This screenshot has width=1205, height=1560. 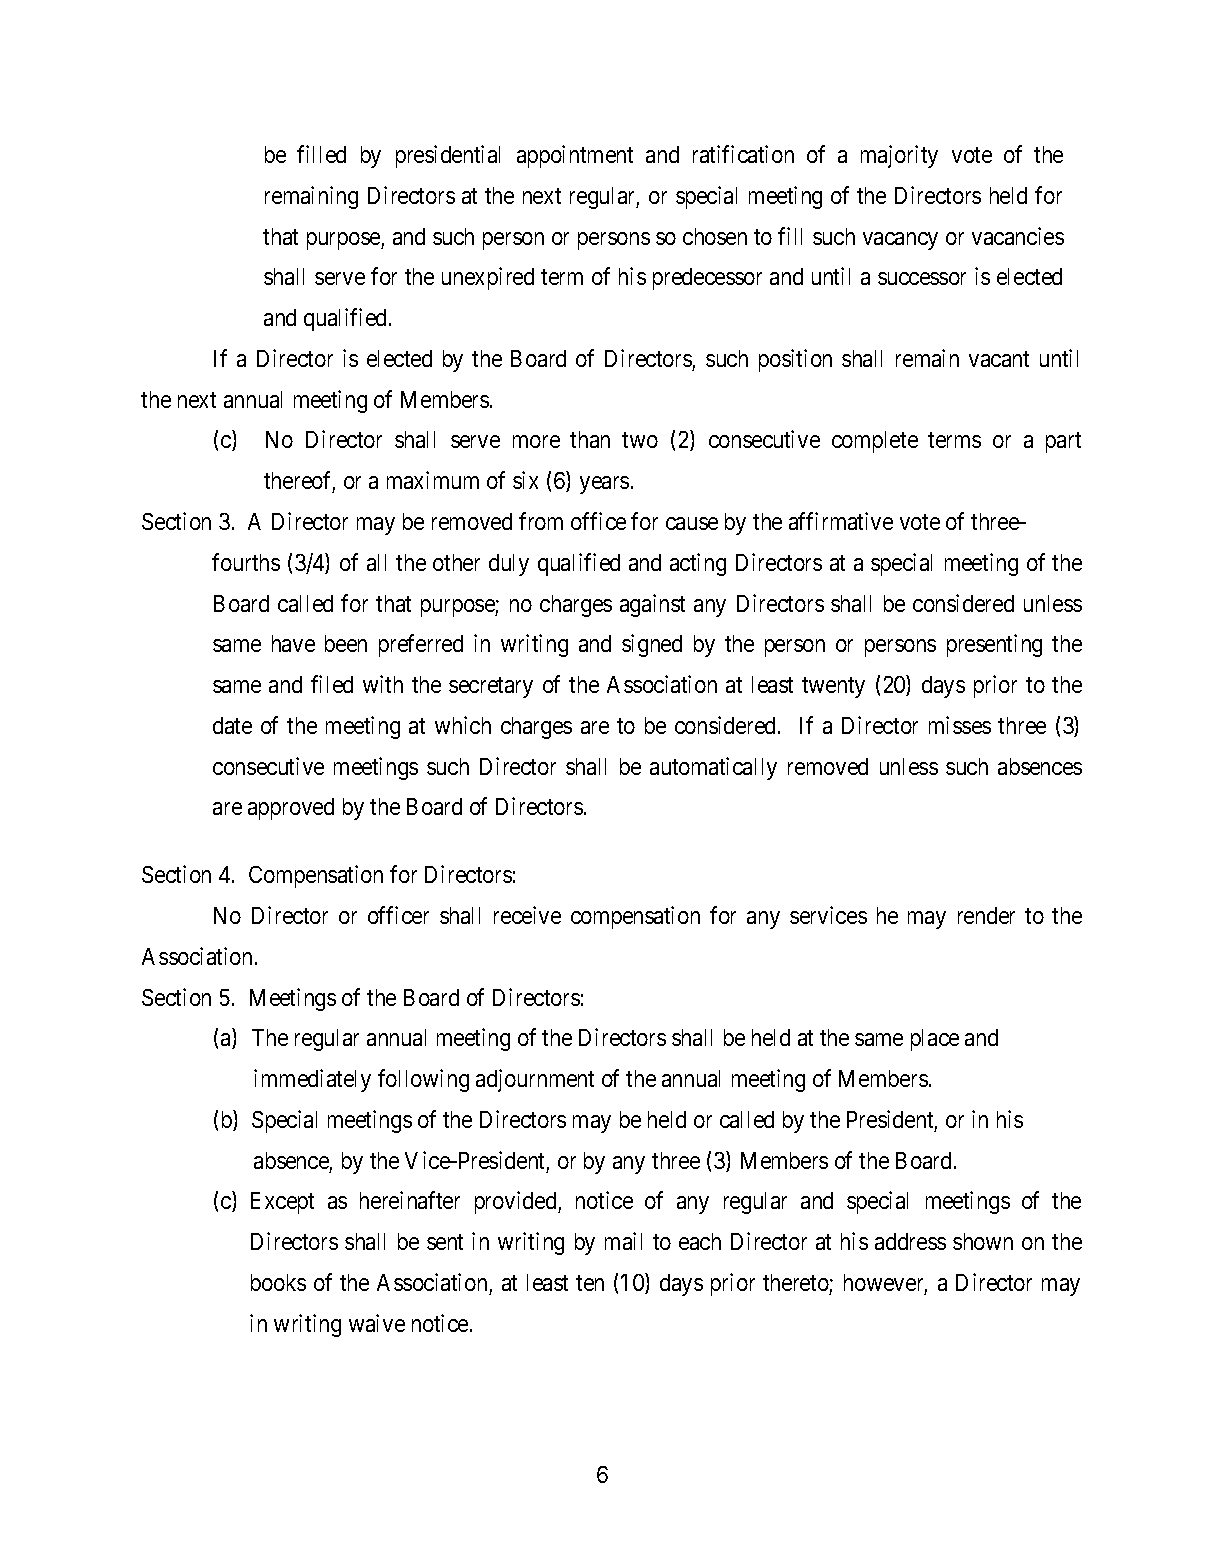 What do you see at coordinates (278, 1282) in the screenshot?
I see `books` at bounding box center [278, 1282].
